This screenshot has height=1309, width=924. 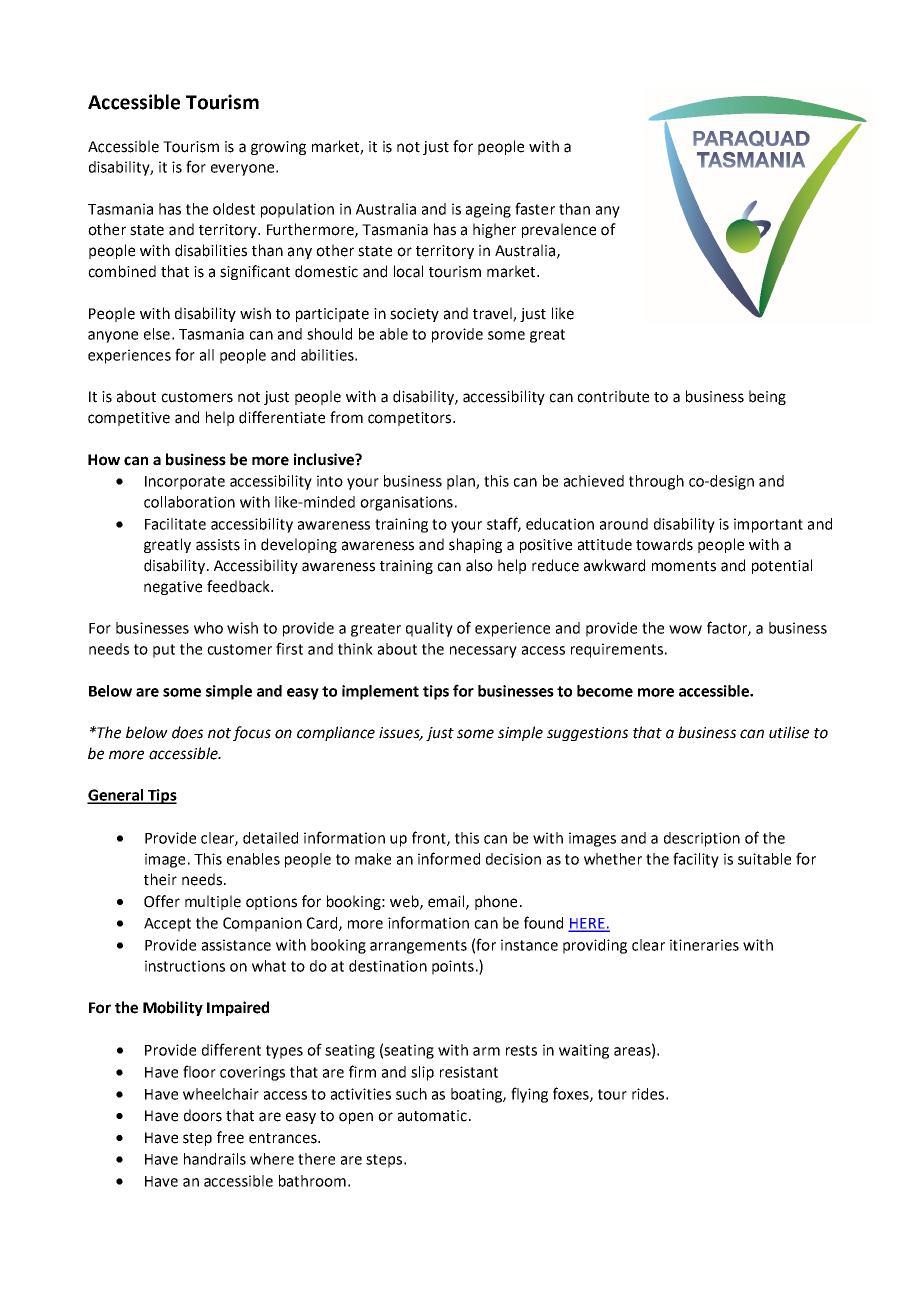 I want to click on put, so click(x=164, y=651).
